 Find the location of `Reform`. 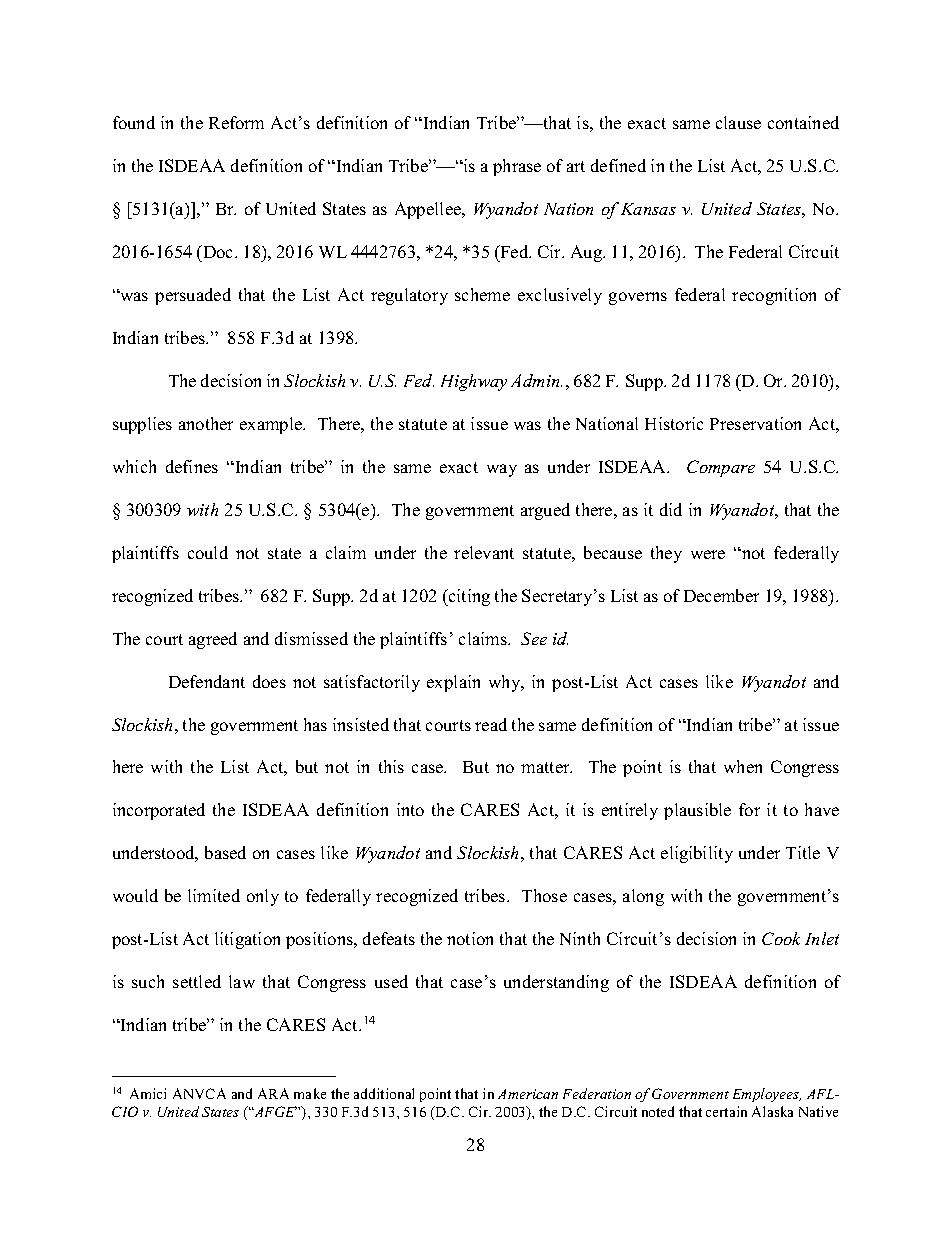

Reform is located at coordinates (236, 122).
